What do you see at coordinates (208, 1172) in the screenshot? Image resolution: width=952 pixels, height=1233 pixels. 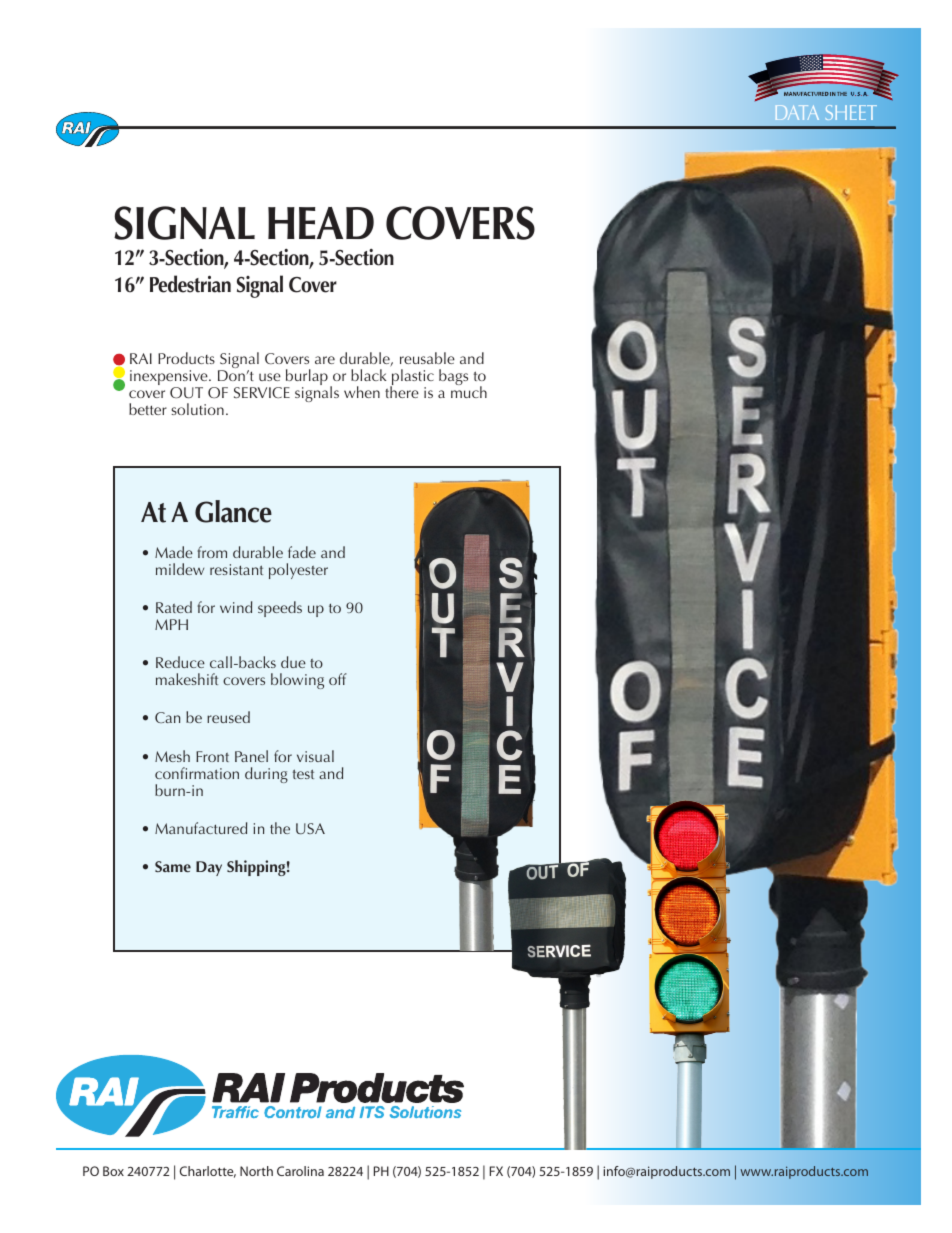 I see `Charlotte` at bounding box center [208, 1172].
